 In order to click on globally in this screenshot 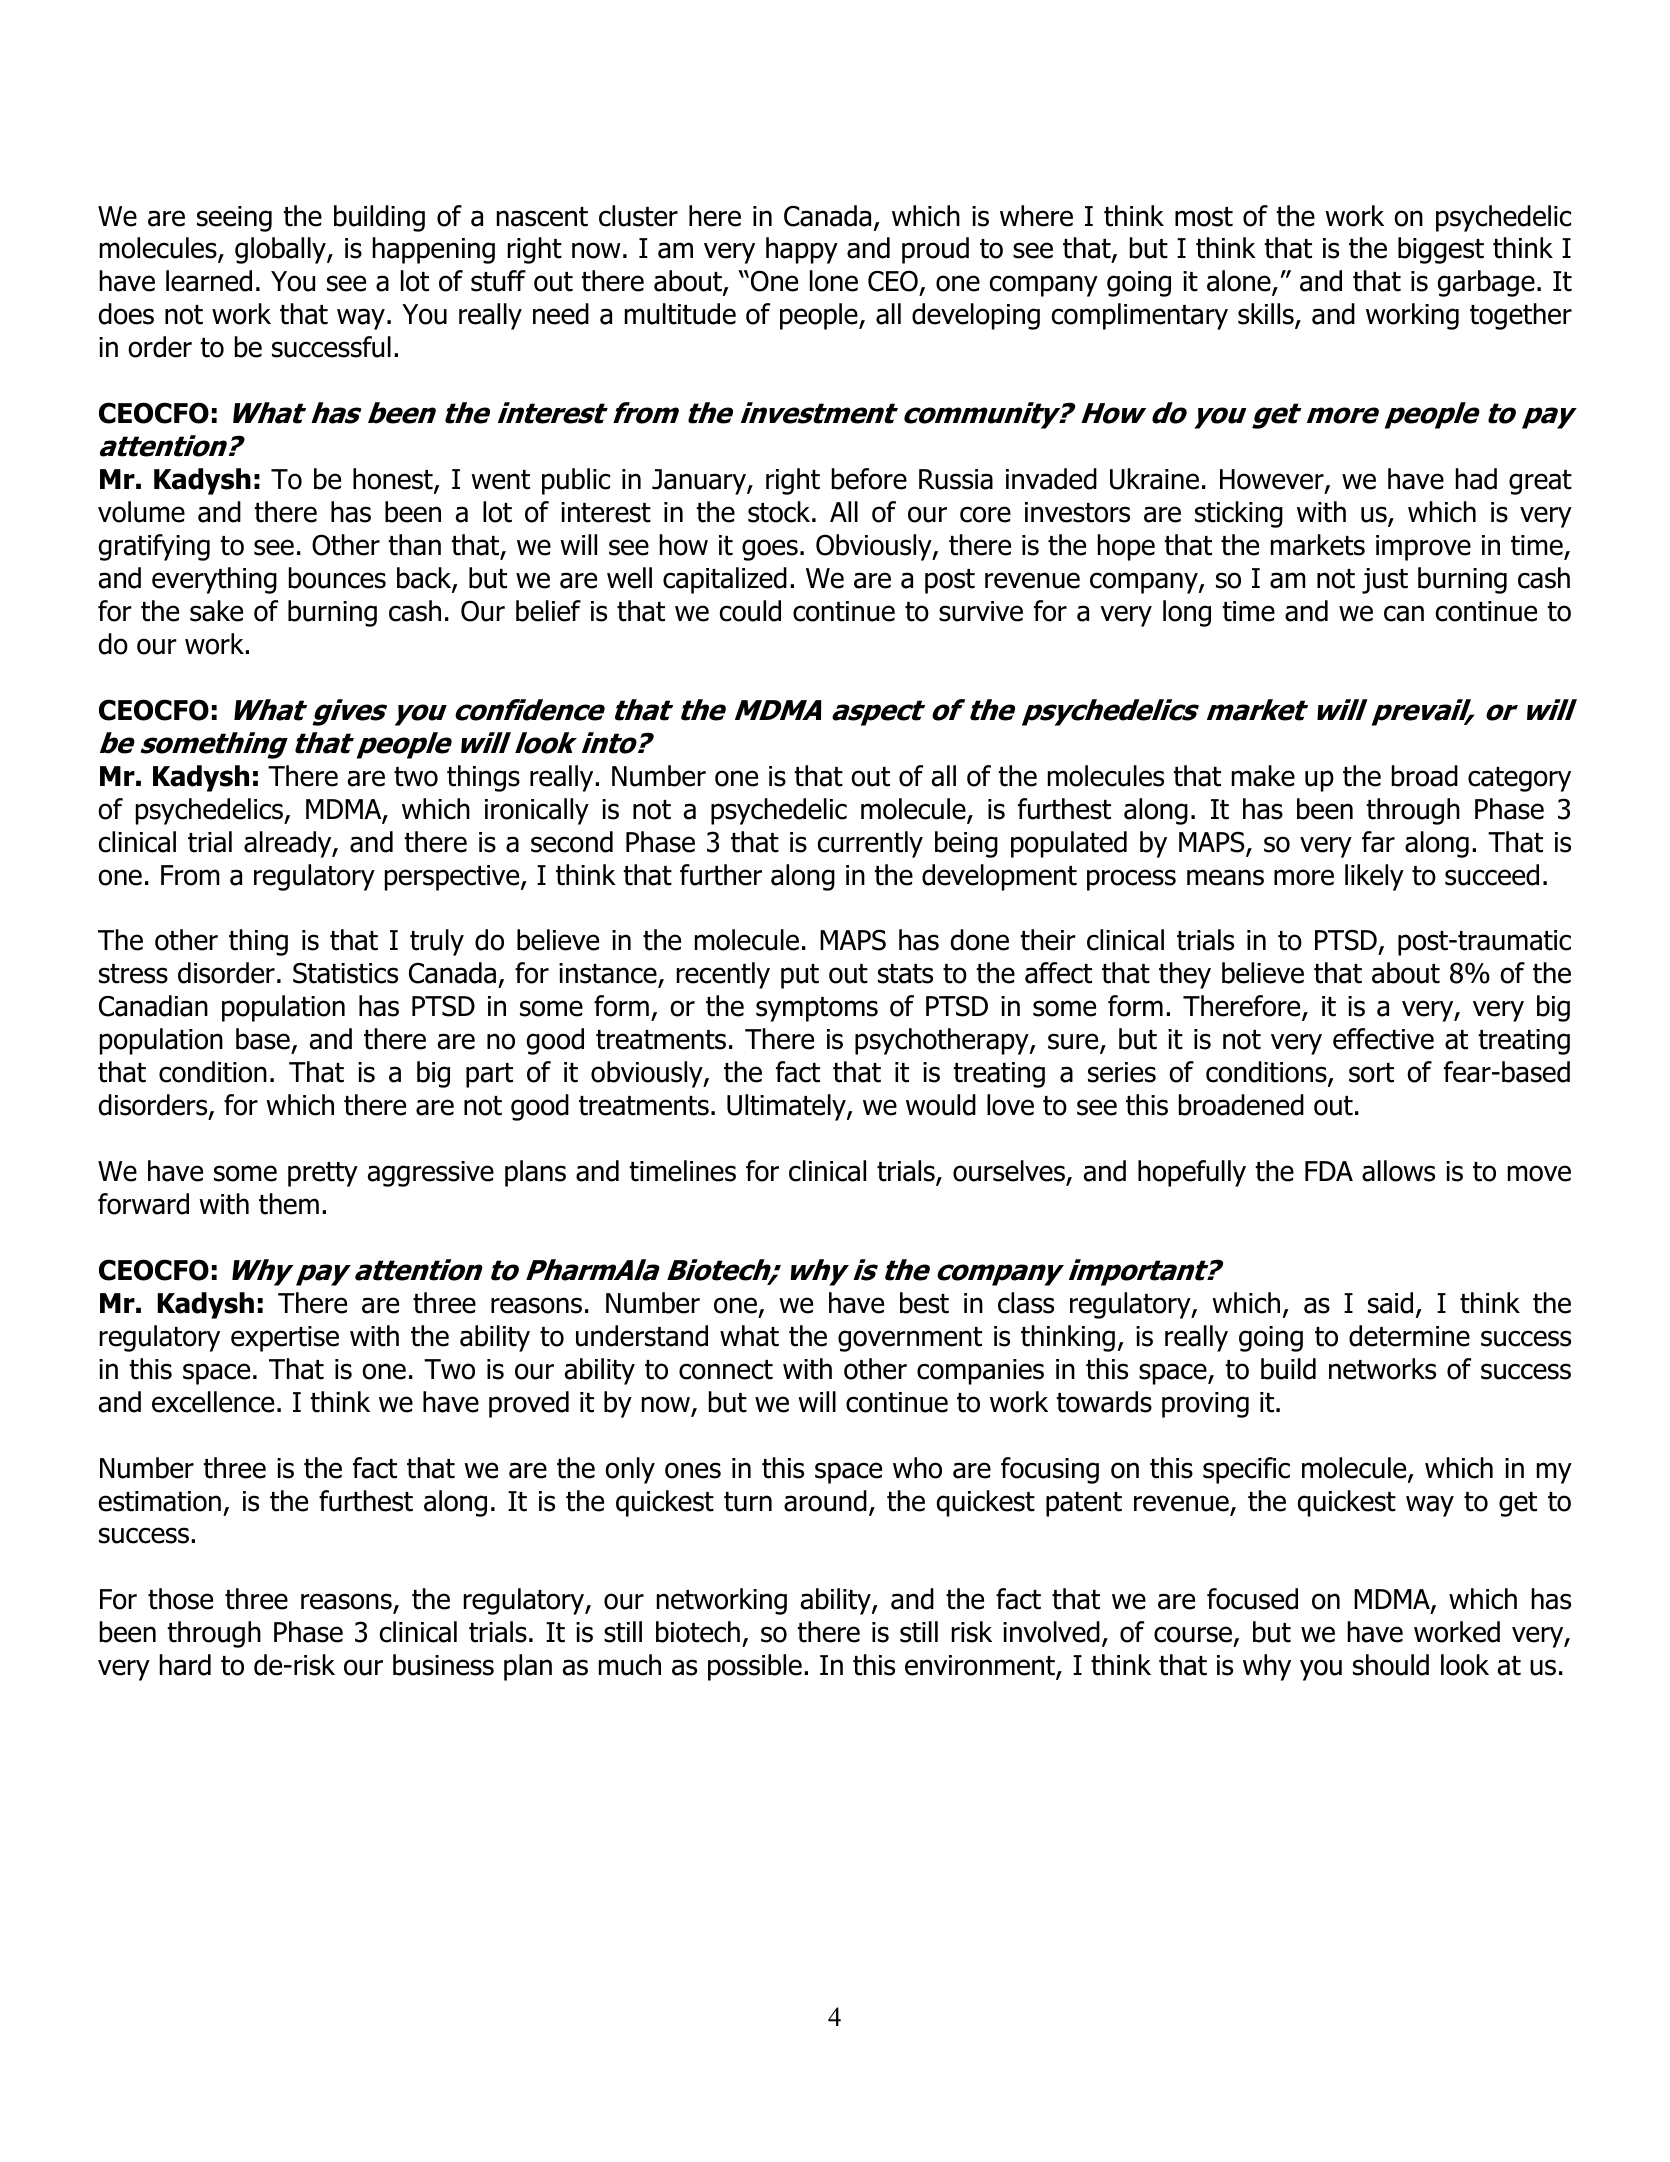, I will do `click(281, 250)`.
